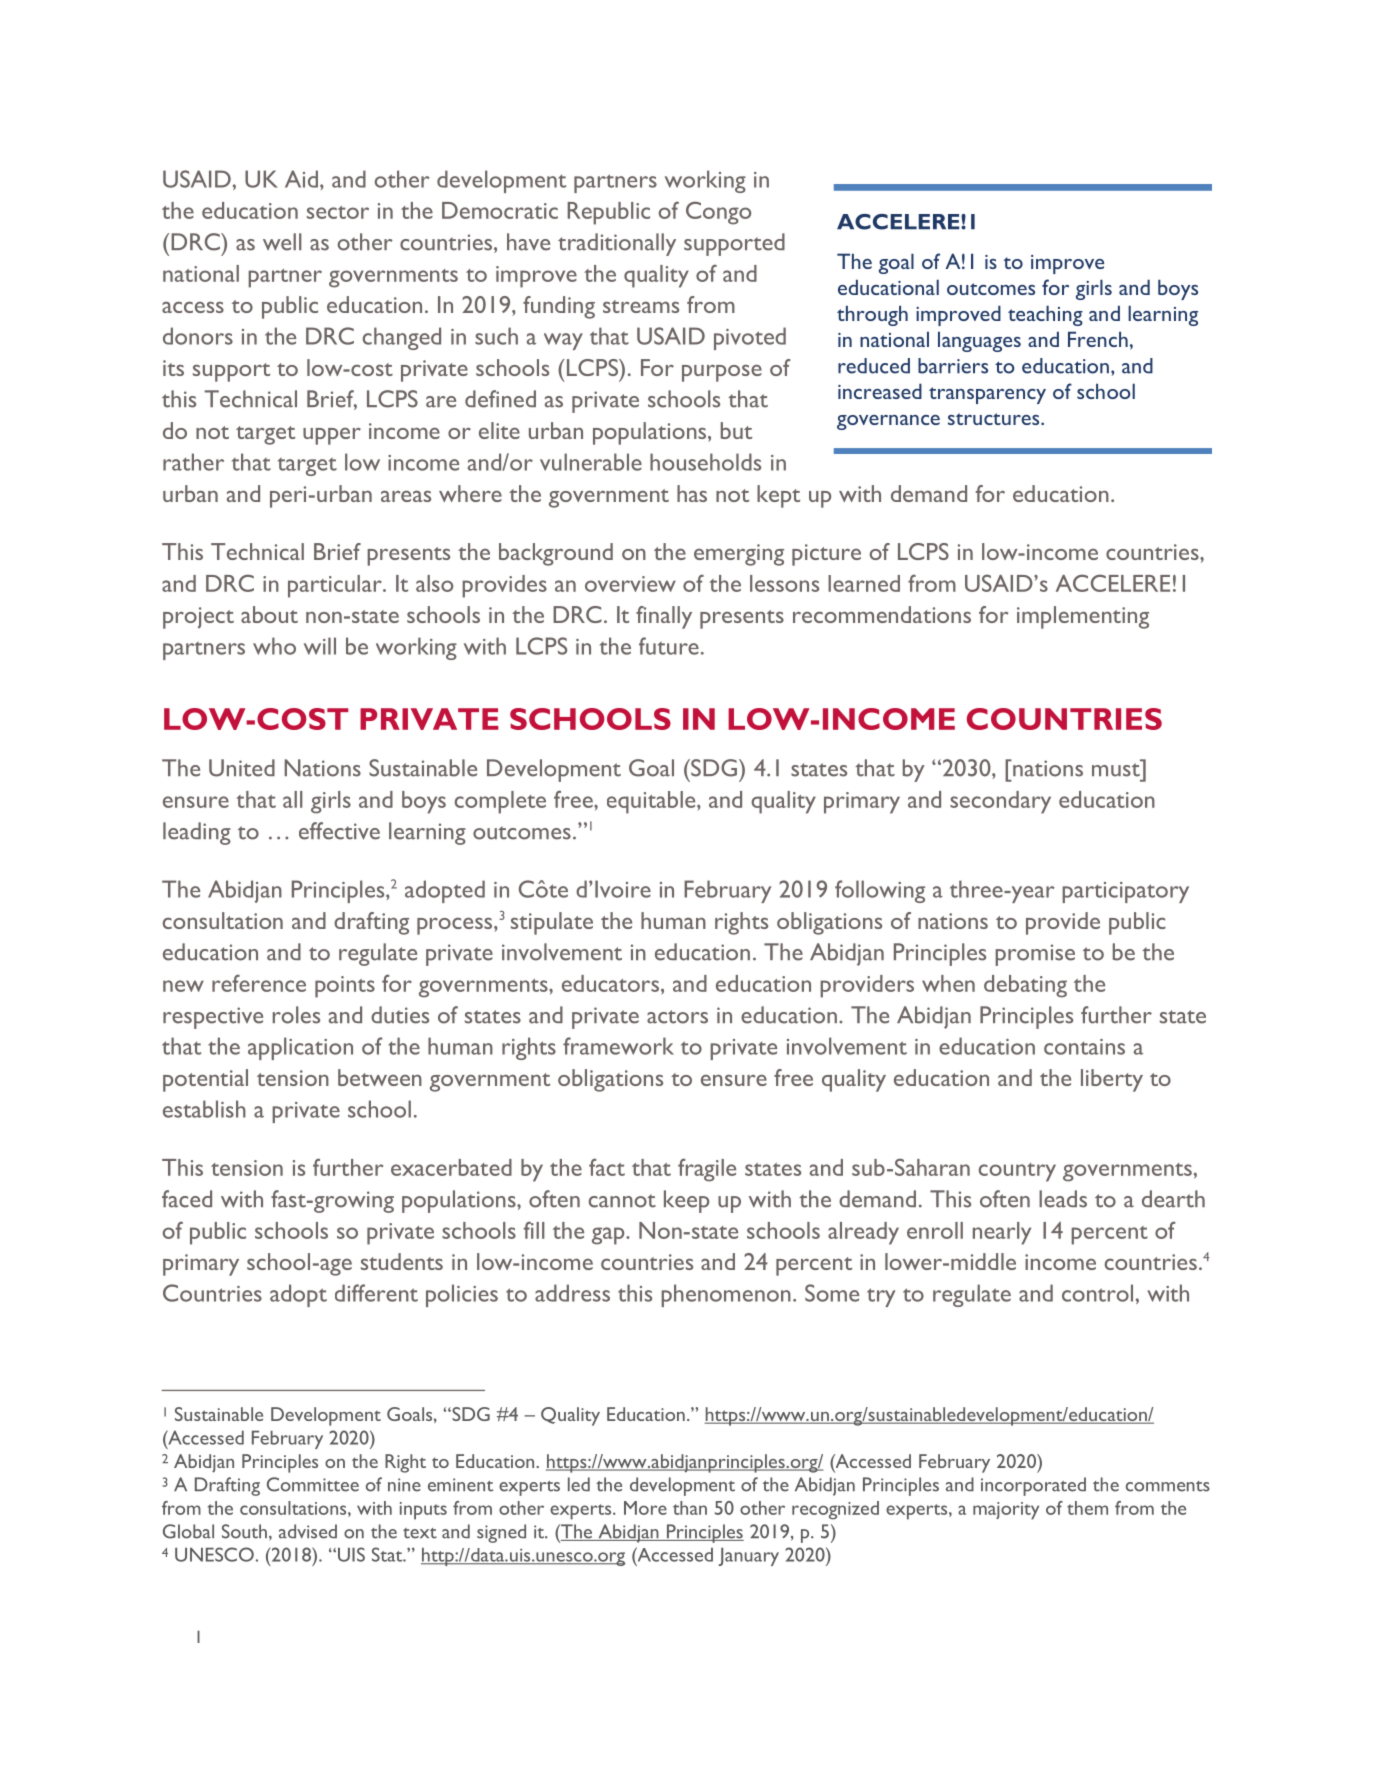 The width and height of the document is (1374, 1778). Describe the element at coordinates (308, 1531) in the document. I see `advised` at that location.
